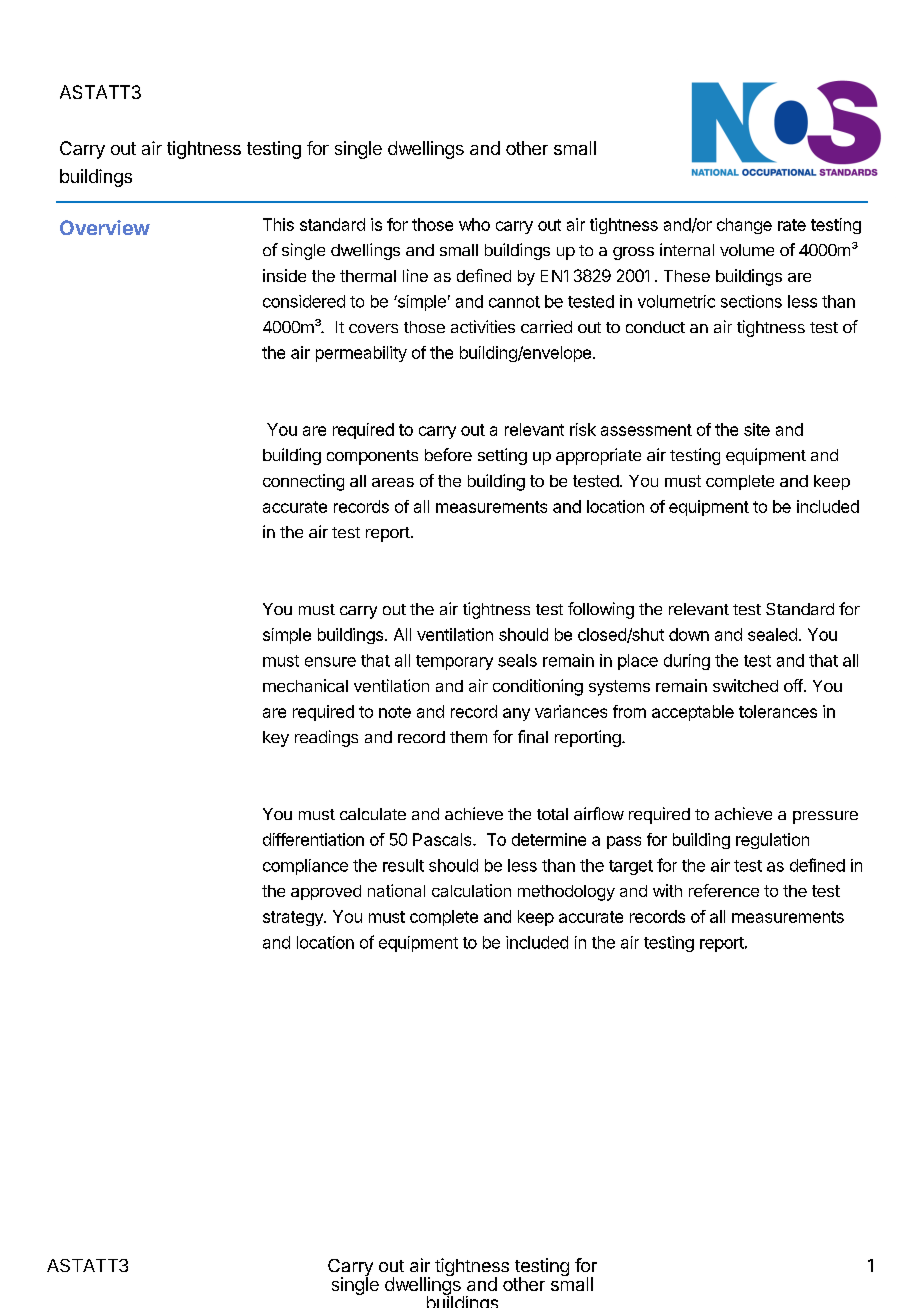 The width and height of the screenshot is (924, 1308). What do you see at coordinates (655, 327) in the screenshot?
I see `conduct` at bounding box center [655, 327].
